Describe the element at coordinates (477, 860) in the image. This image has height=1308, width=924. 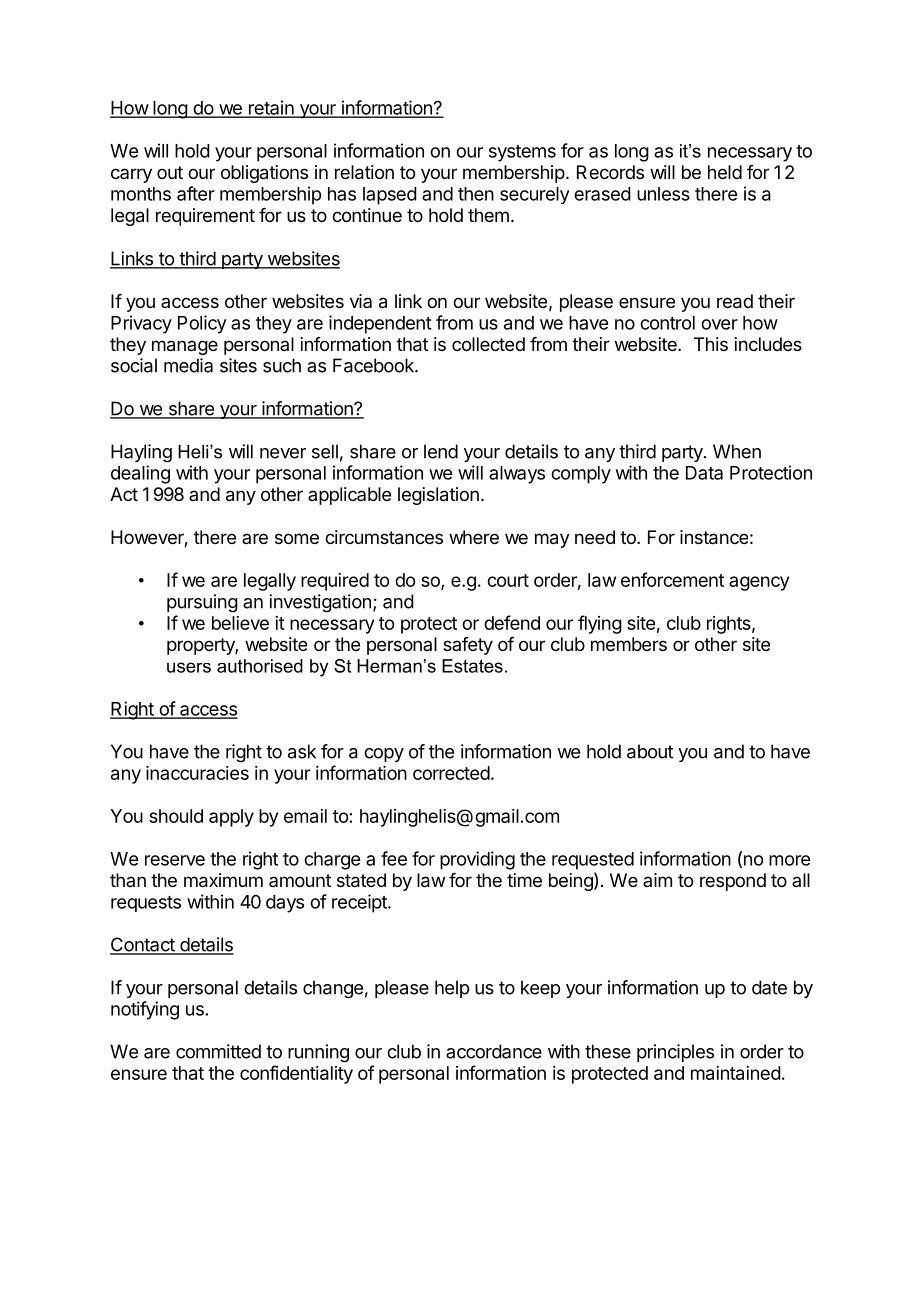
I see `providing` at that location.
